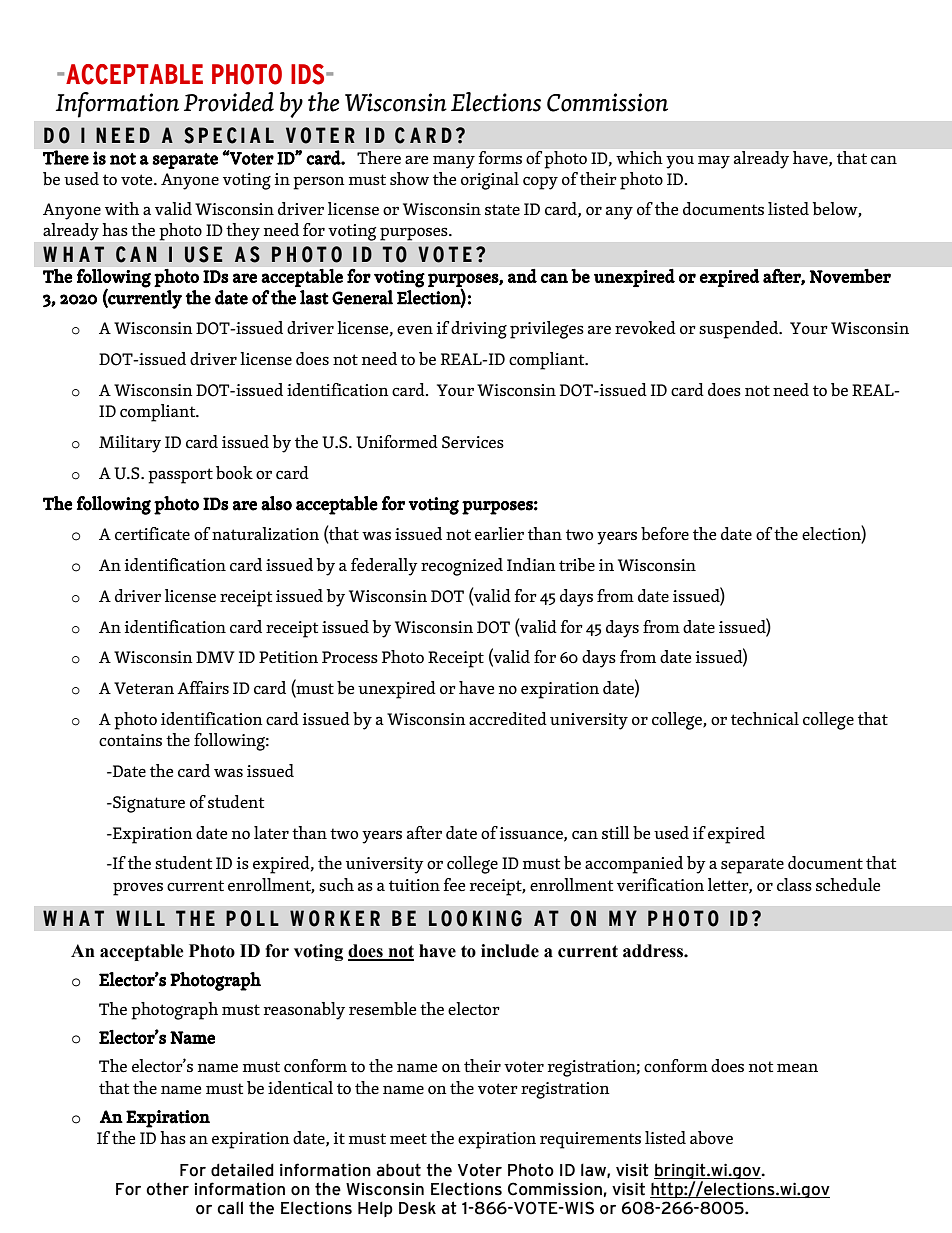  I want to click on reasonably, so click(304, 1011).
